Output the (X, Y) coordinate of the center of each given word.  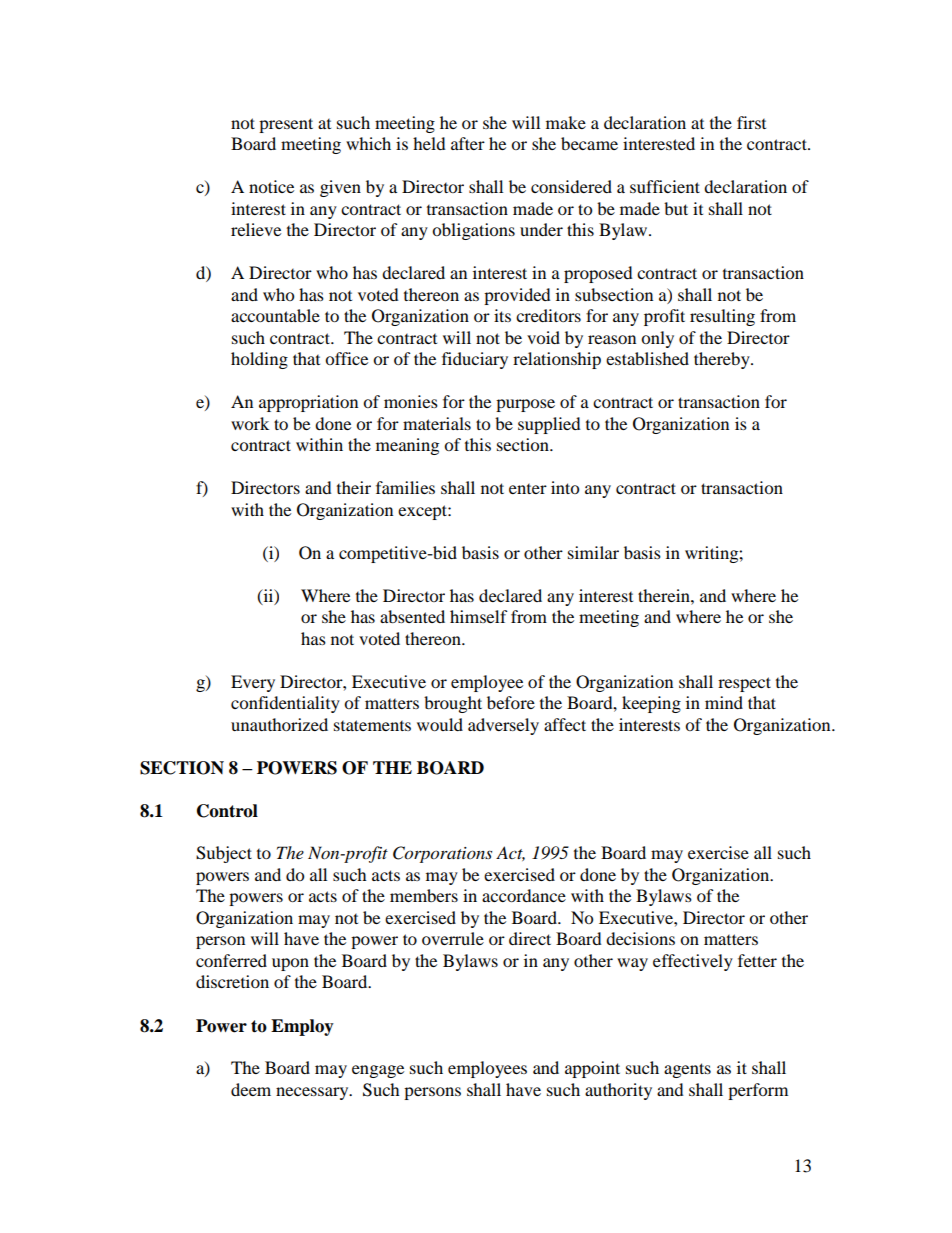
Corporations (442, 854)
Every (253, 683)
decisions (640, 938)
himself (479, 616)
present (286, 125)
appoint (592, 1069)
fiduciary (475, 360)
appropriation (308, 403)
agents (687, 1070)
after (468, 143)
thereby (723, 360)
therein (665, 595)
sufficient (665, 186)
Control (227, 811)
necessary (313, 1093)
